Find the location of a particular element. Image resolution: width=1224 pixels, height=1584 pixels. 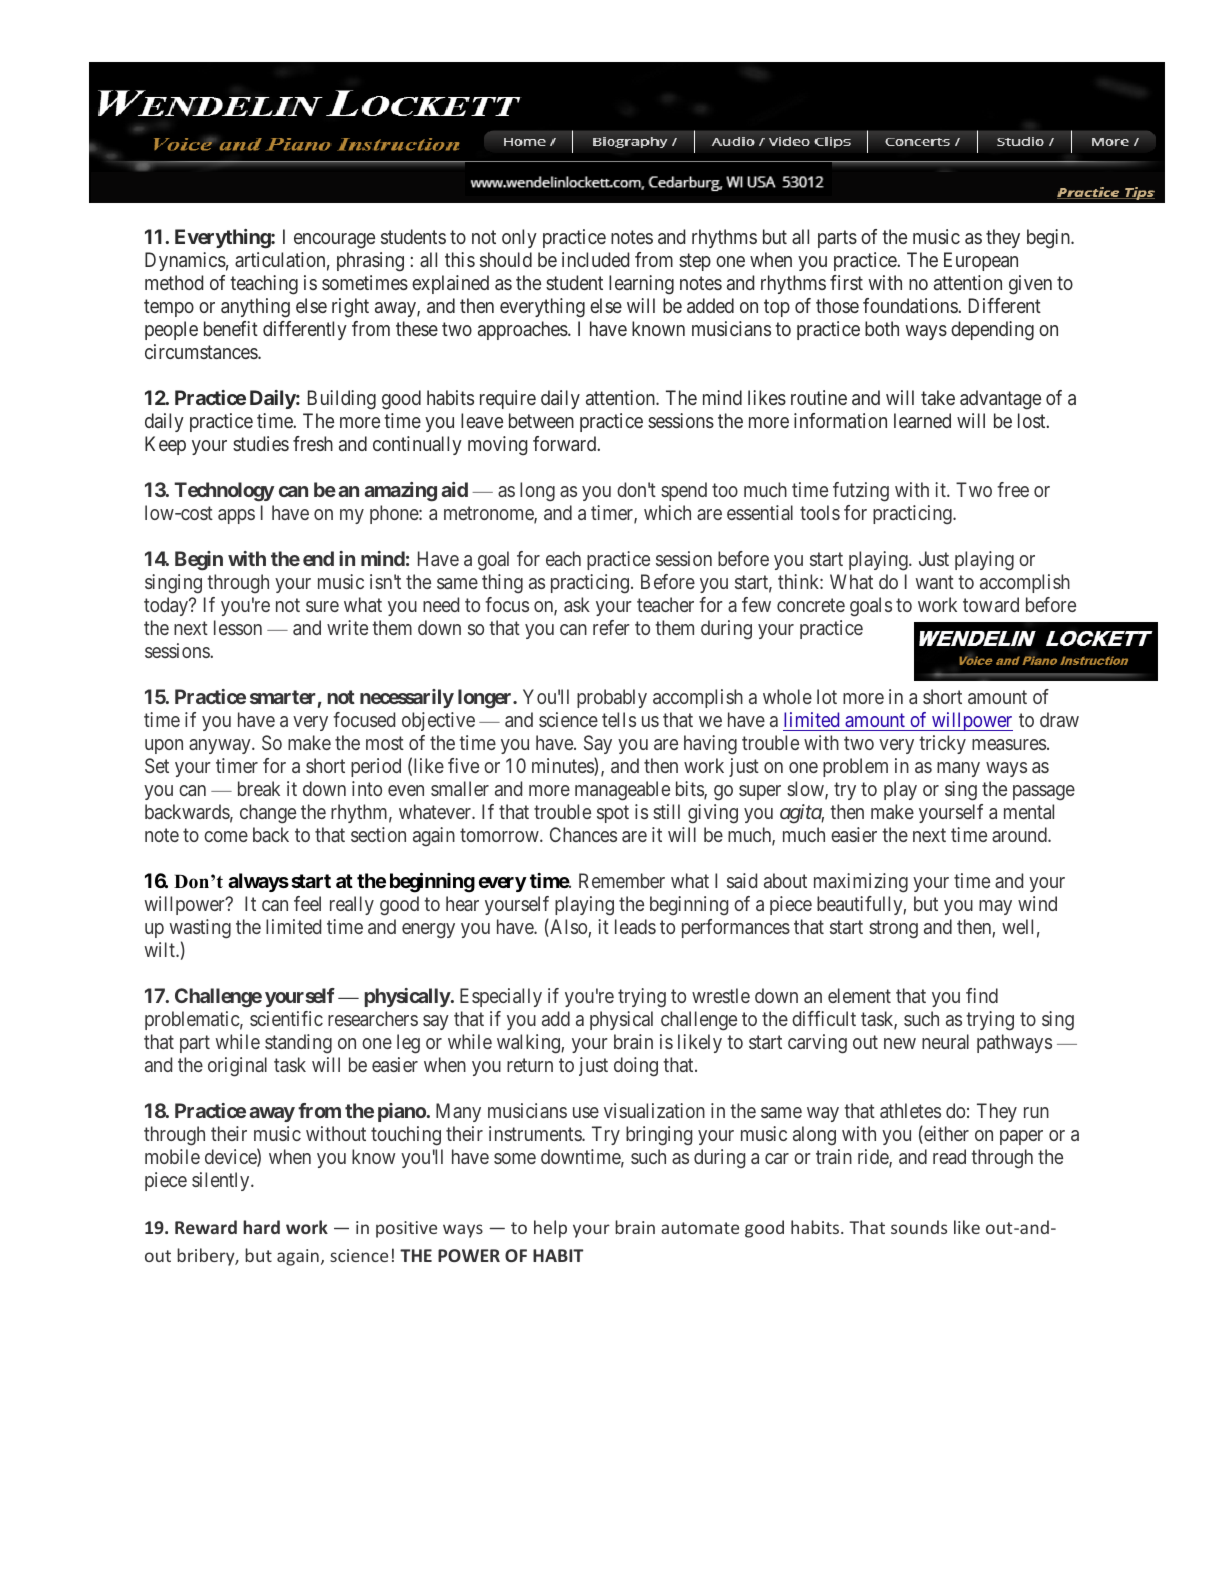

included is located at coordinates (595, 259).
